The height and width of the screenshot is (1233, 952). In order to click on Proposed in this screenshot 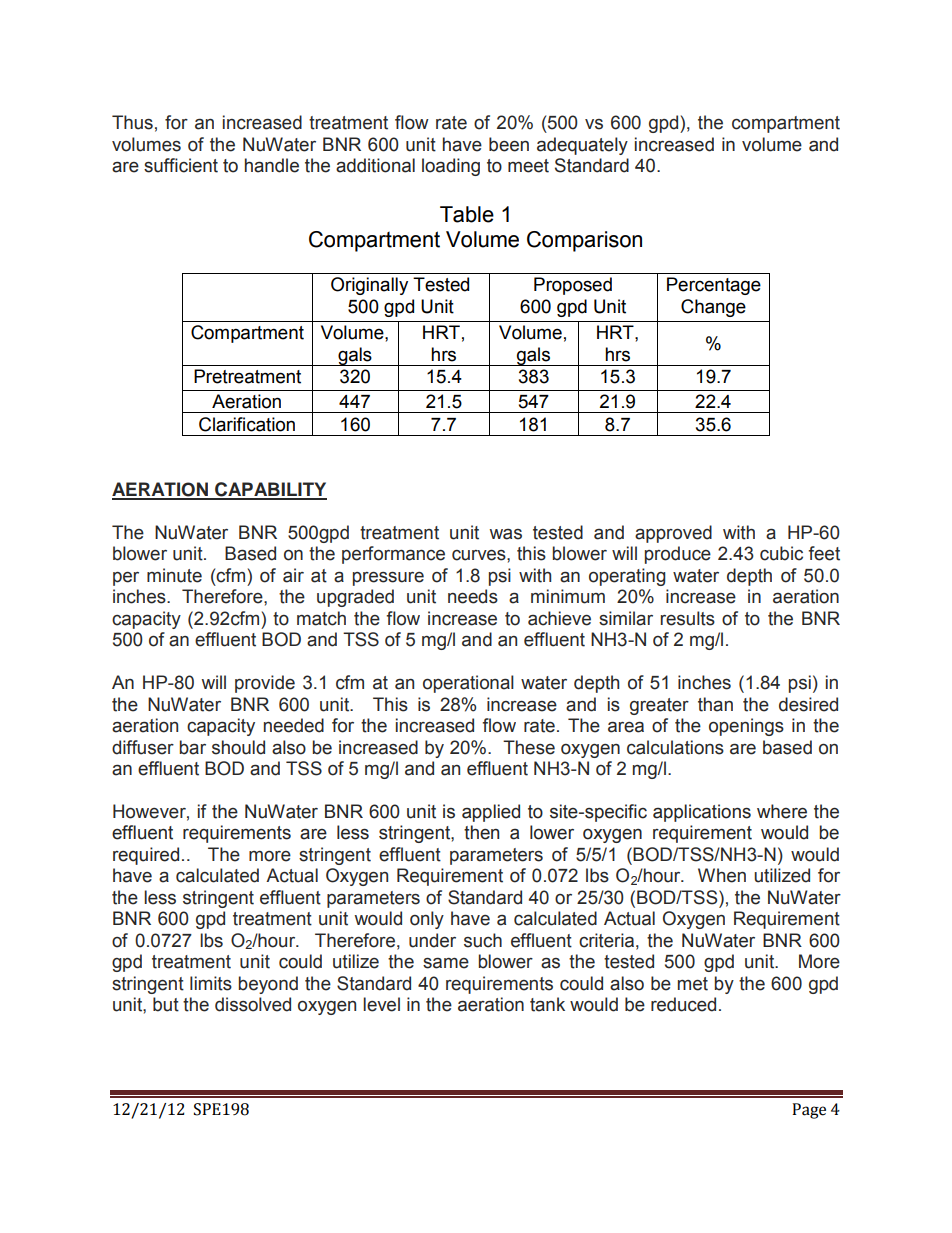, I will do `click(573, 286)`.
